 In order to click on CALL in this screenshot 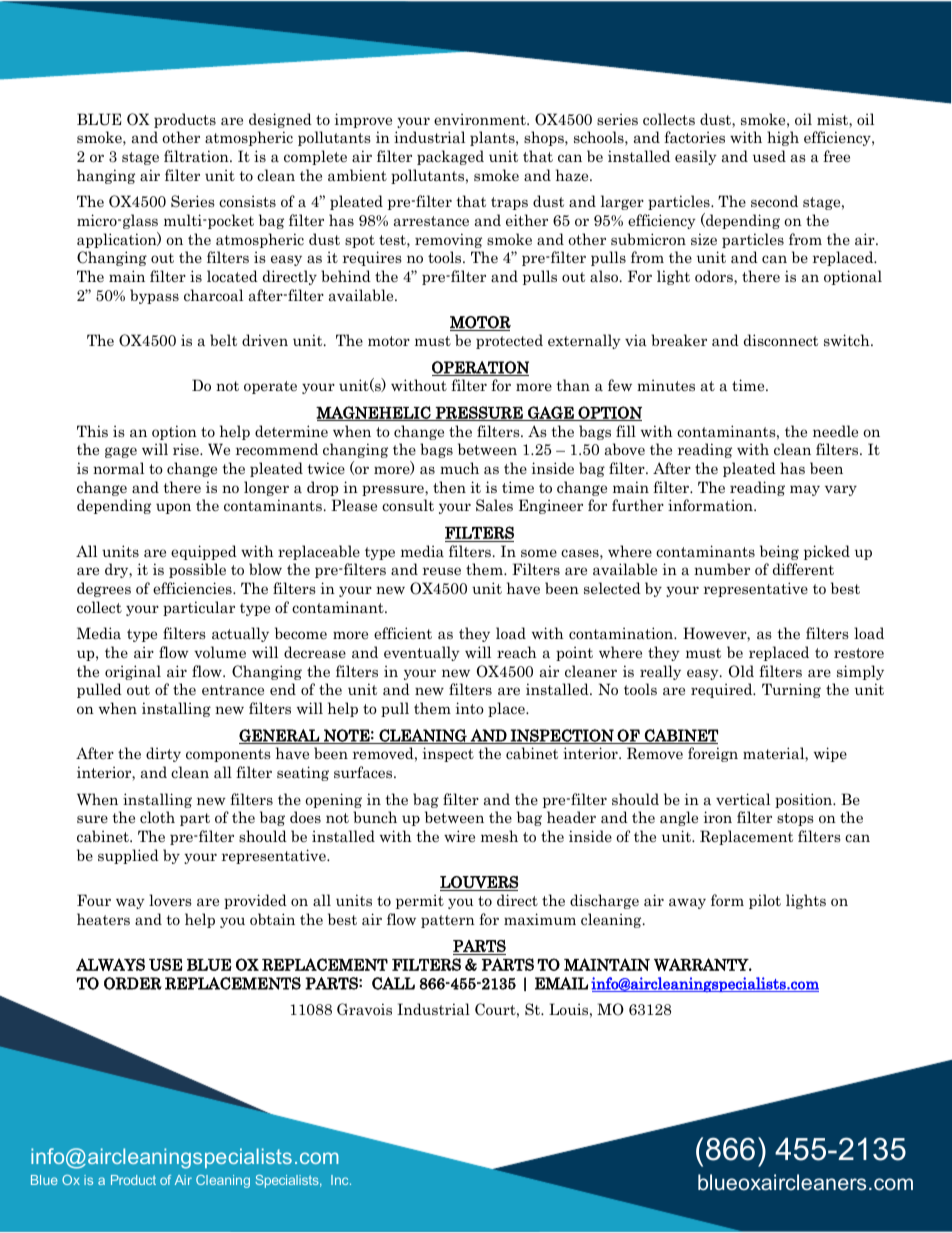, I will do `click(393, 983)`.
